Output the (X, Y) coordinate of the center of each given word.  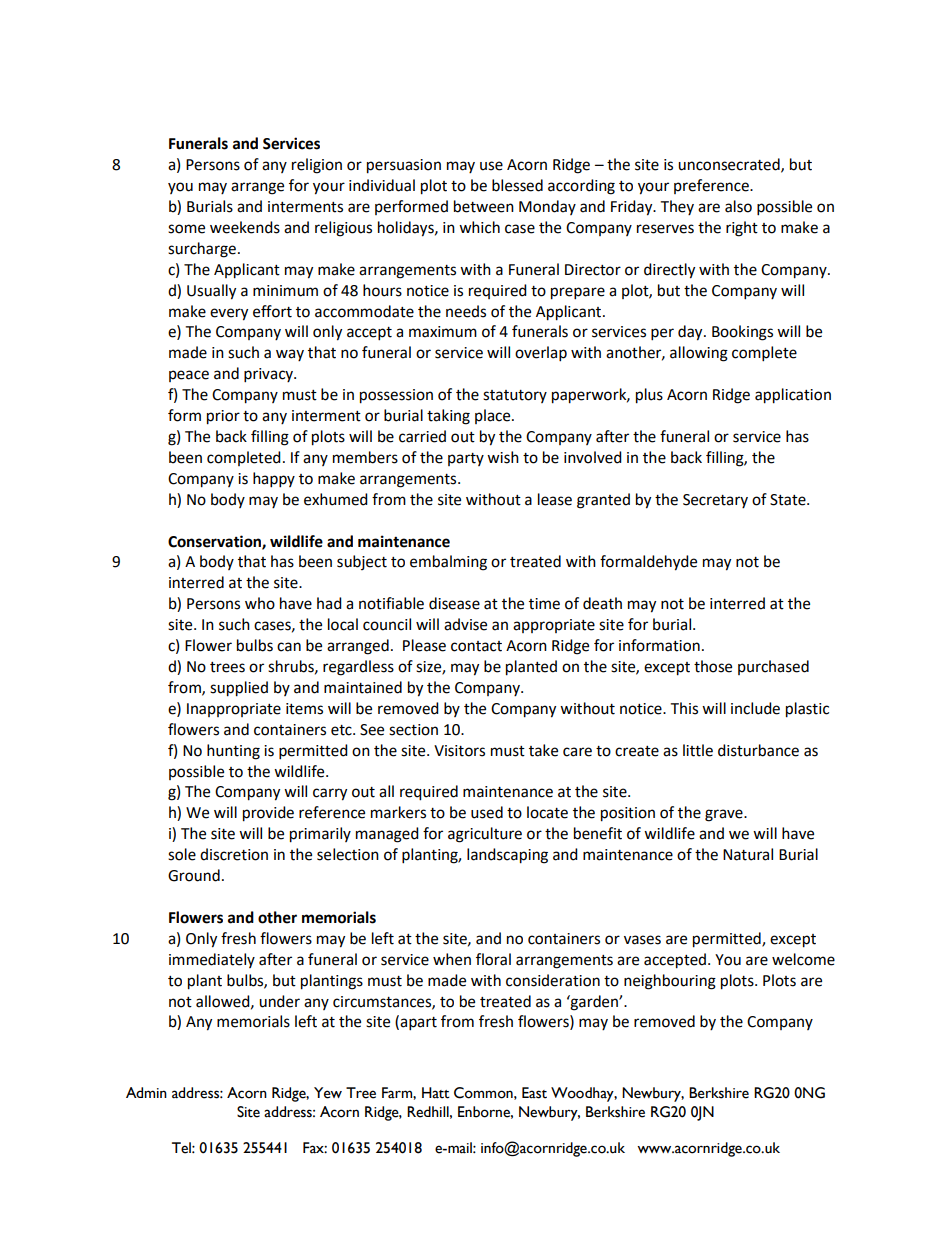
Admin (146, 1092)
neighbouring (670, 982)
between (484, 206)
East (534, 1093)
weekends (245, 227)
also (738, 206)
